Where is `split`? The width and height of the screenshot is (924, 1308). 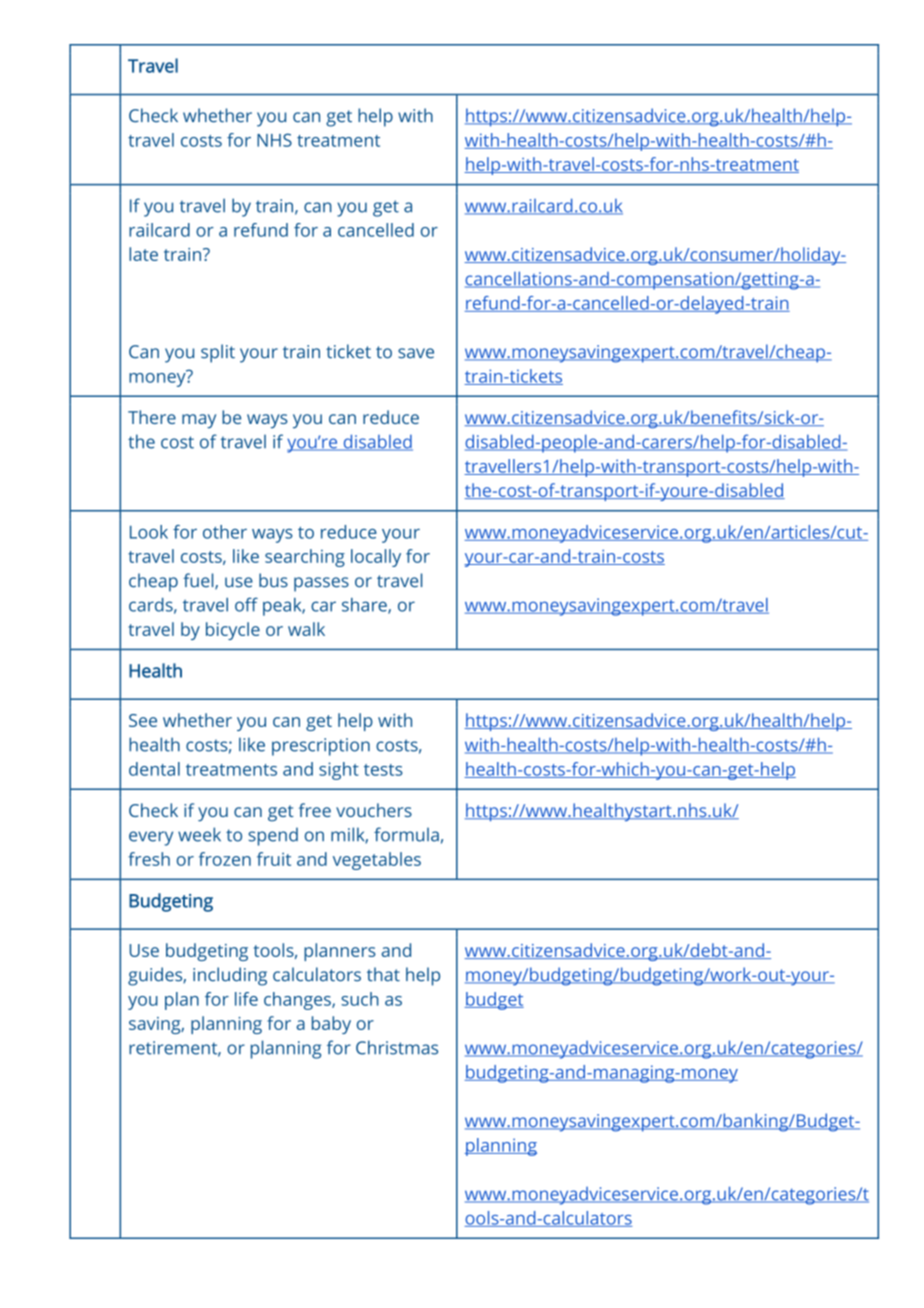
split is located at coordinates (218, 353).
